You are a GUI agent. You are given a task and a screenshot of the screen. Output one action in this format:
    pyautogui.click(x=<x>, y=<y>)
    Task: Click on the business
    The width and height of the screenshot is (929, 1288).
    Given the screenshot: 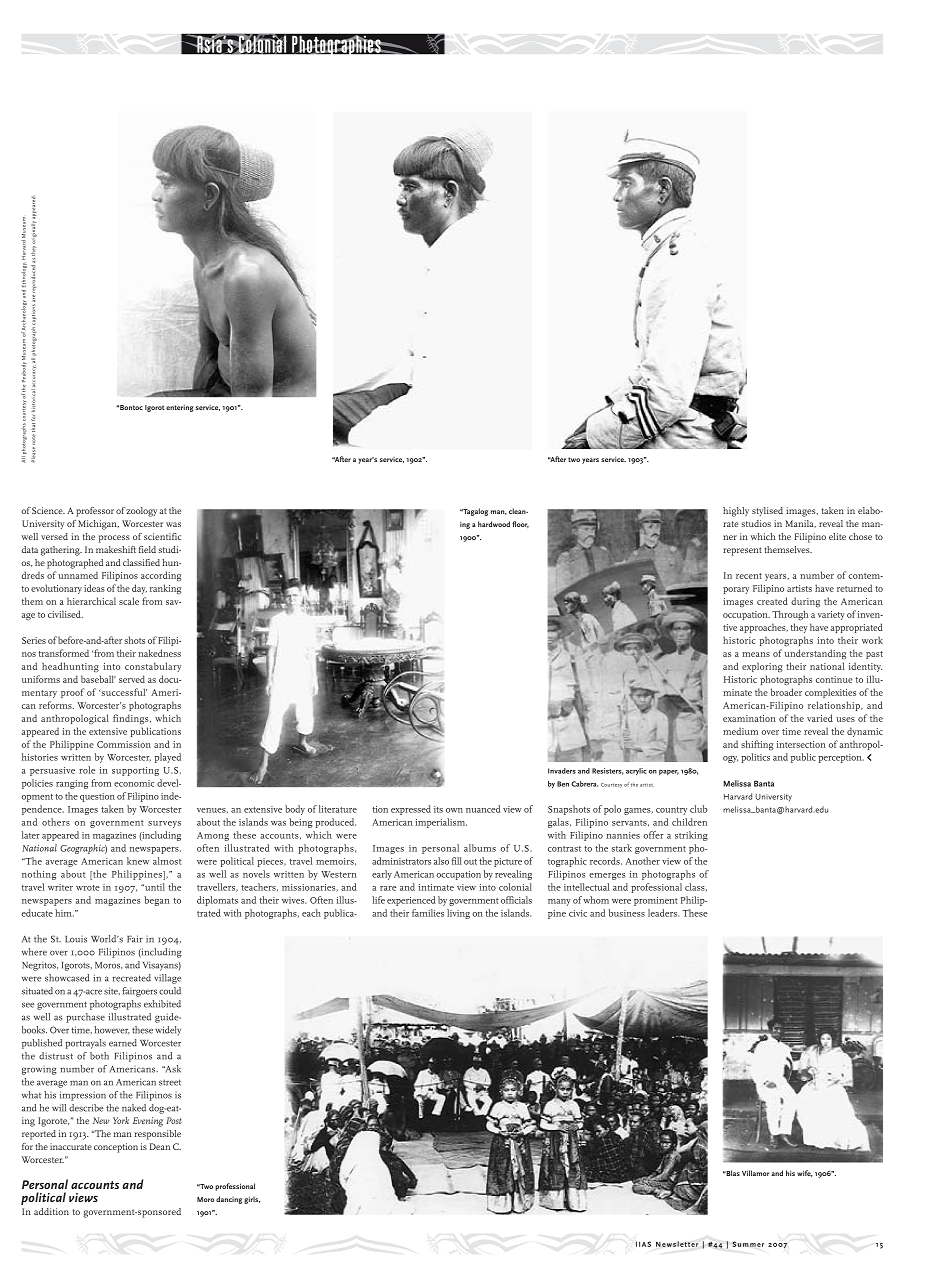 What is the action you would take?
    pyautogui.click(x=627, y=913)
